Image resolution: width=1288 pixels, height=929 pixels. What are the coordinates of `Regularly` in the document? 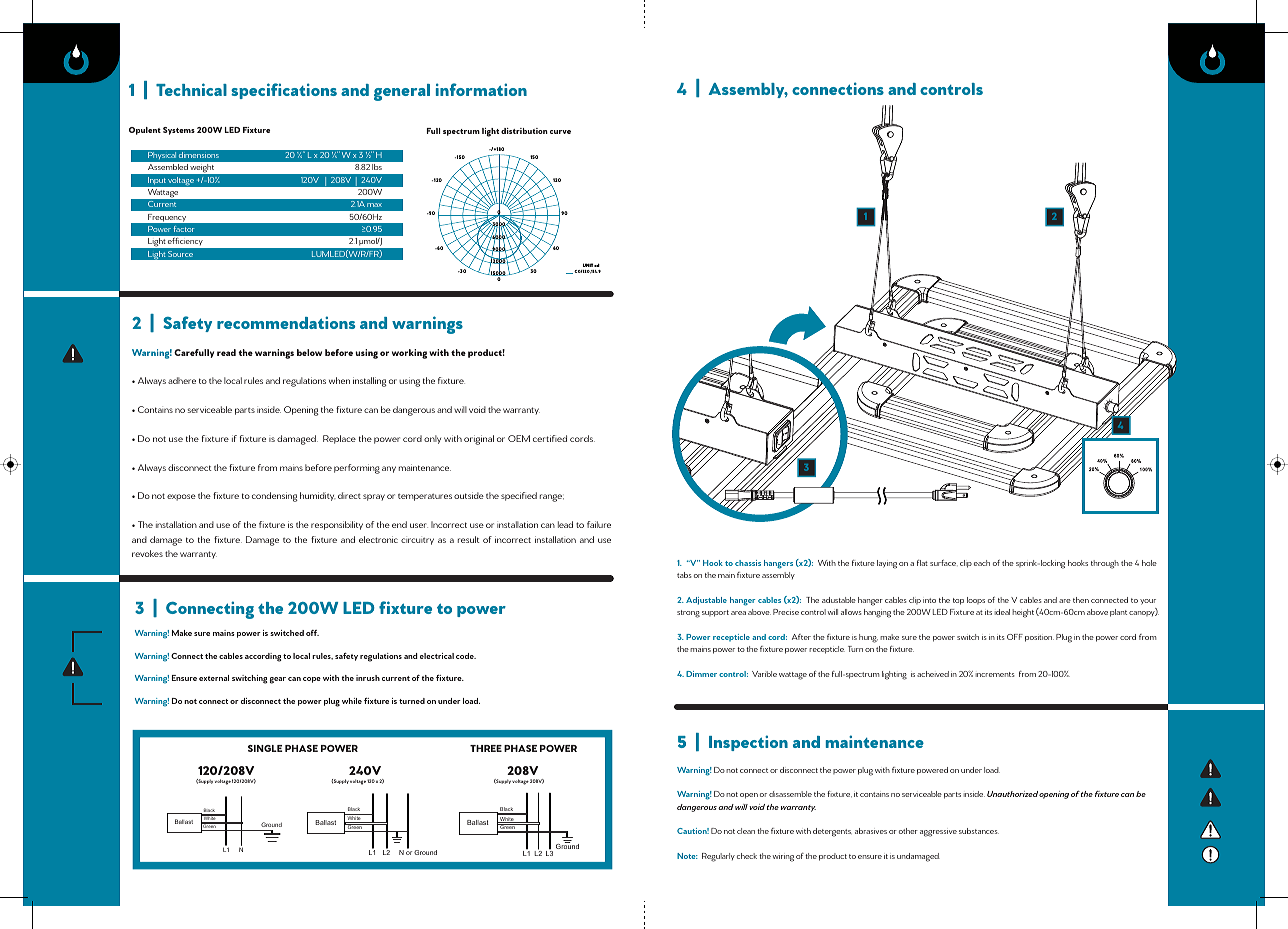 It's located at (718, 857).
